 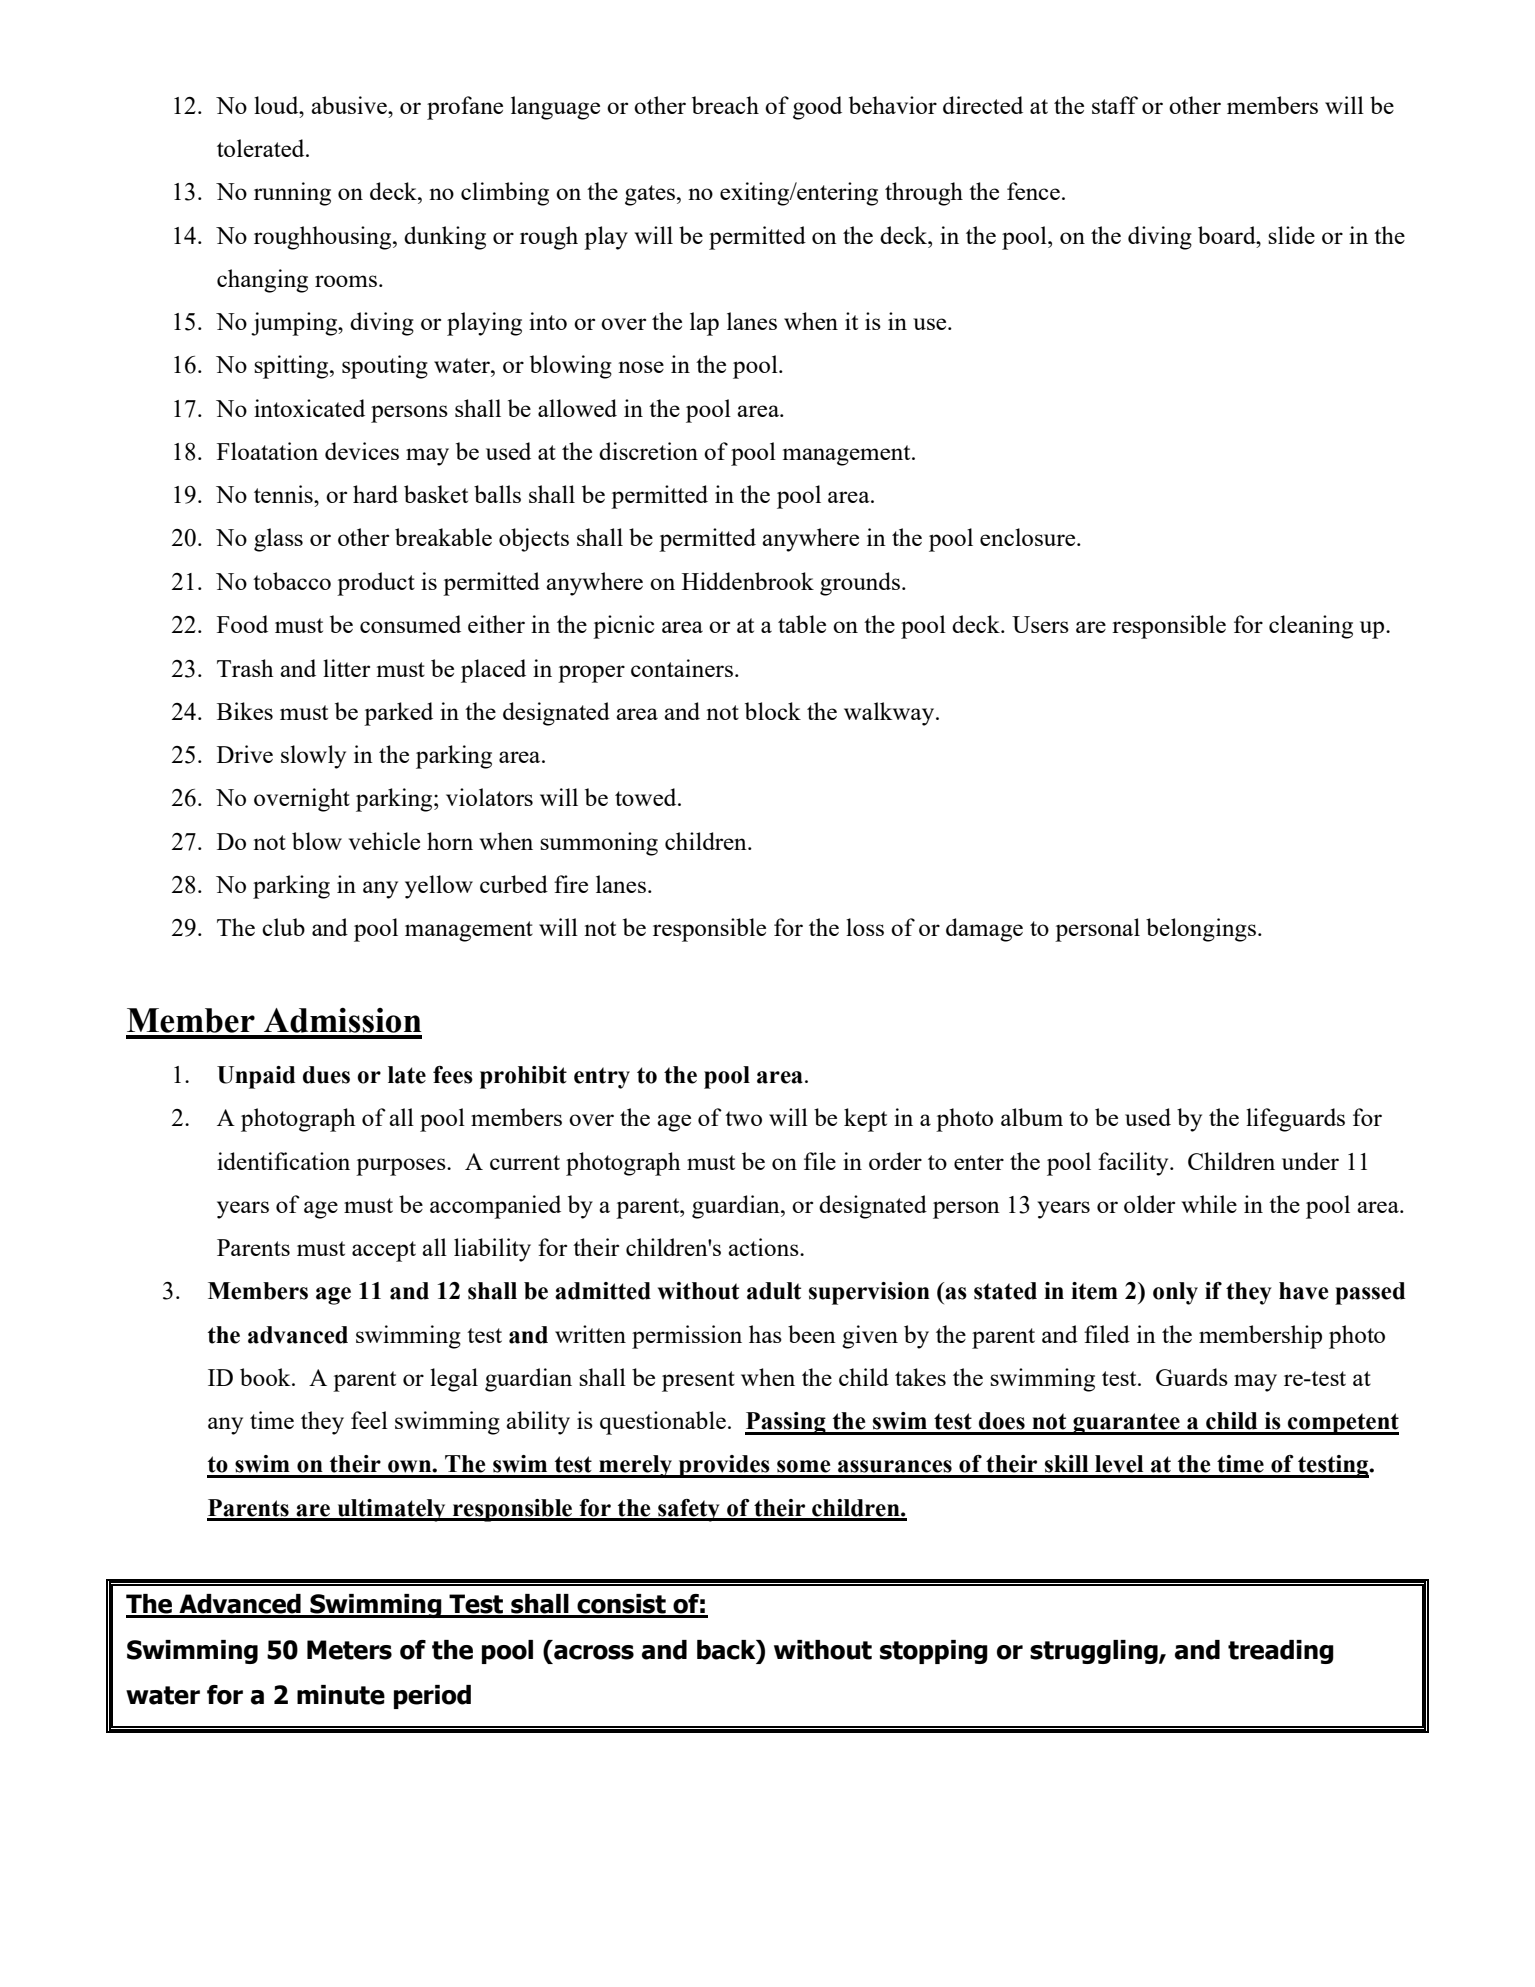 What do you see at coordinates (1201, 930) in the screenshot?
I see `belongings` at bounding box center [1201, 930].
